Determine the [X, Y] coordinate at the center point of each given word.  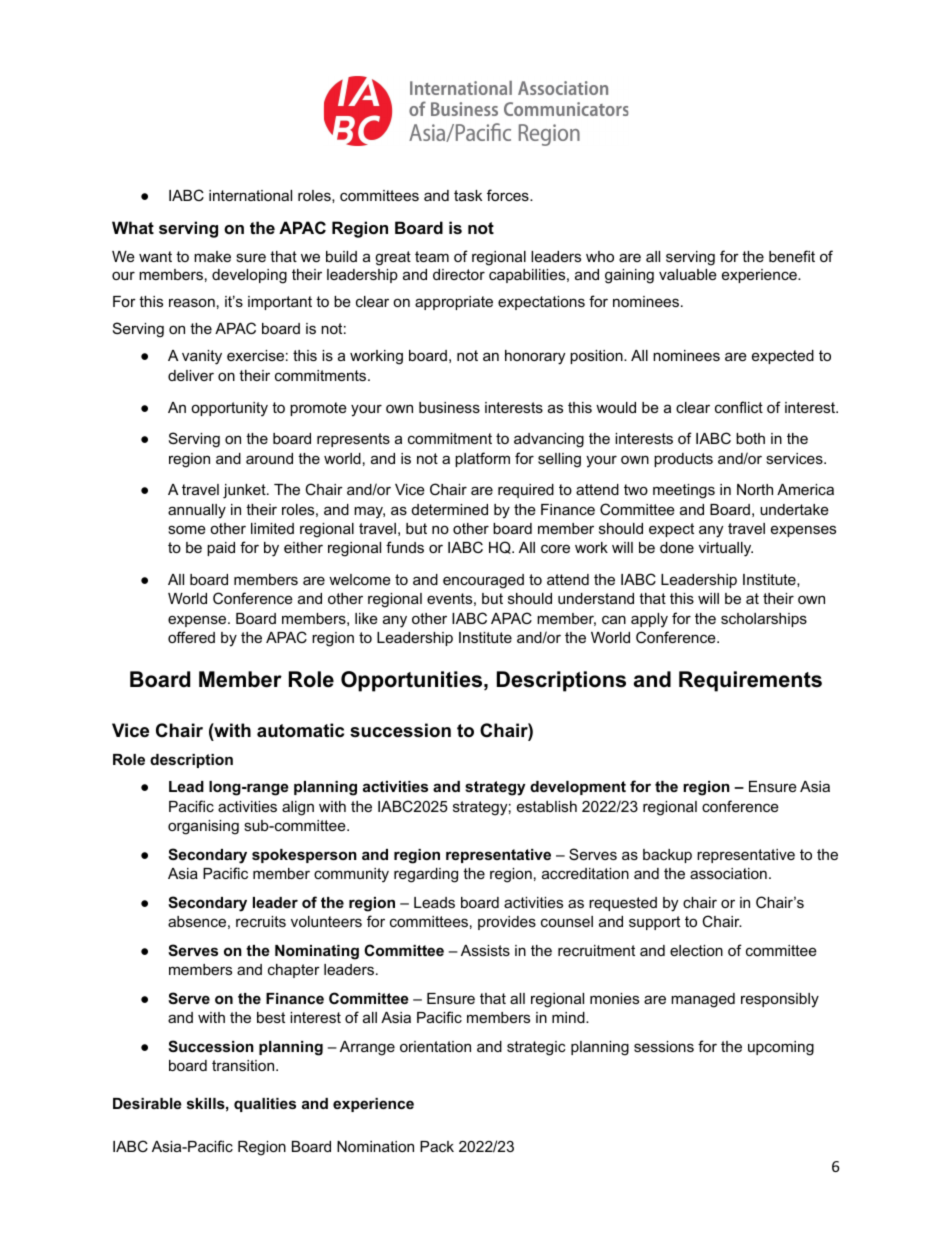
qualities [265, 1105]
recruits [261, 921]
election [696, 950]
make [212, 256]
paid [221, 549]
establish [547, 806]
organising [203, 827]
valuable [688, 274]
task [468, 195]
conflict [739, 407]
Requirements [750, 681]
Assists [485, 950]
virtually [726, 549]
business [449, 407]
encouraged [483, 581]
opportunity [229, 409]
